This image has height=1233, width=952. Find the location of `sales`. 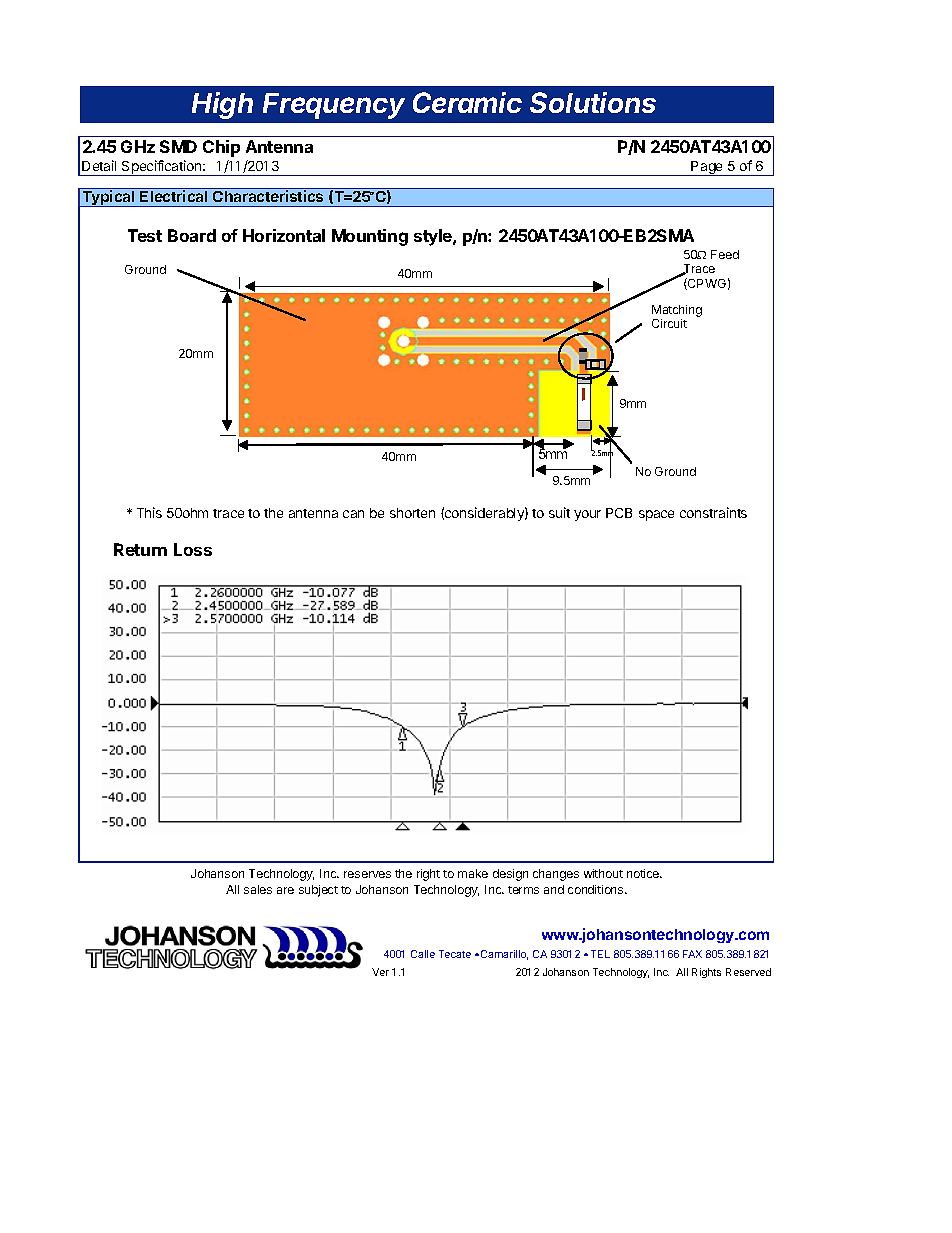

sales is located at coordinates (258, 889).
